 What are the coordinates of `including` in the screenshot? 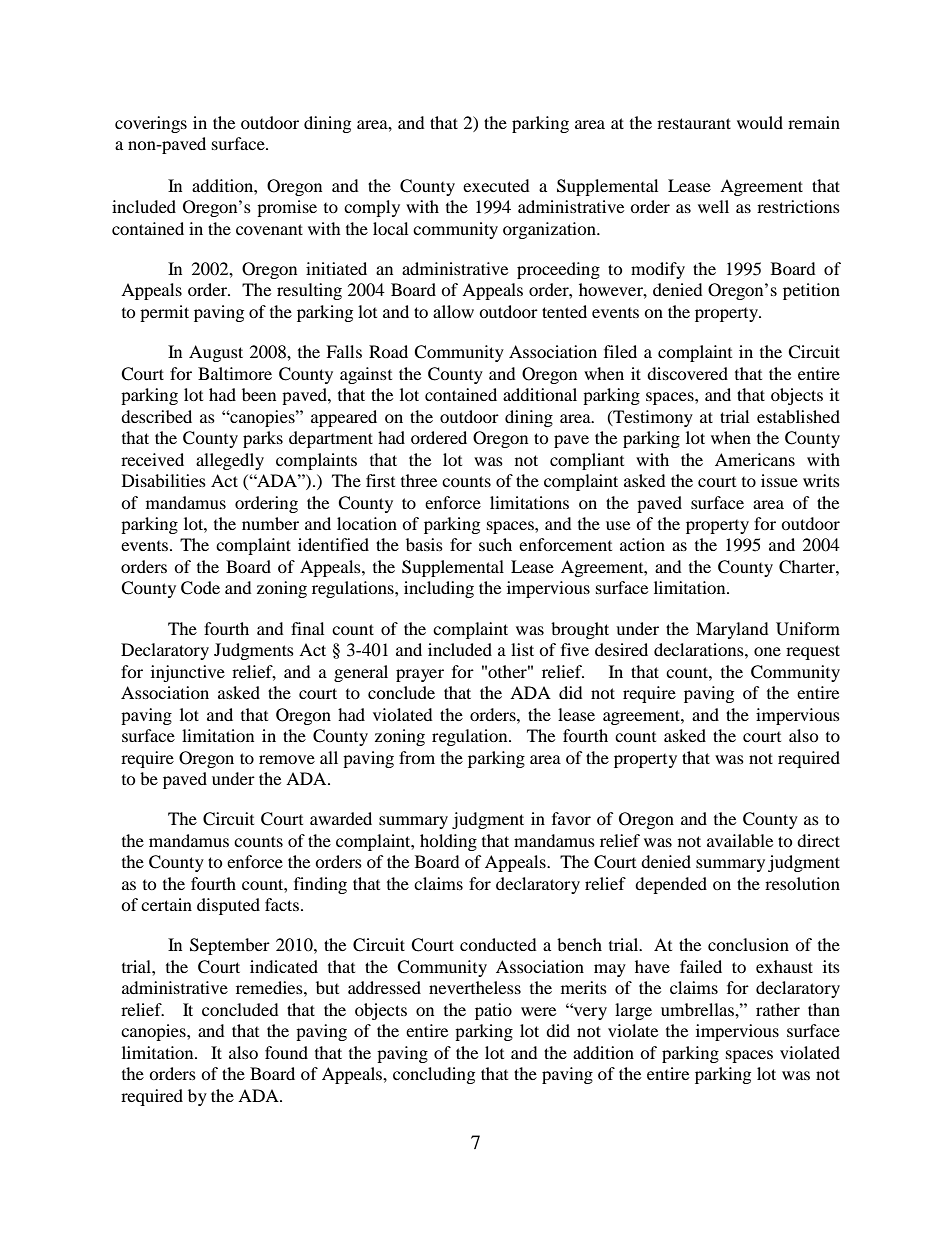 It's located at (439, 589).
